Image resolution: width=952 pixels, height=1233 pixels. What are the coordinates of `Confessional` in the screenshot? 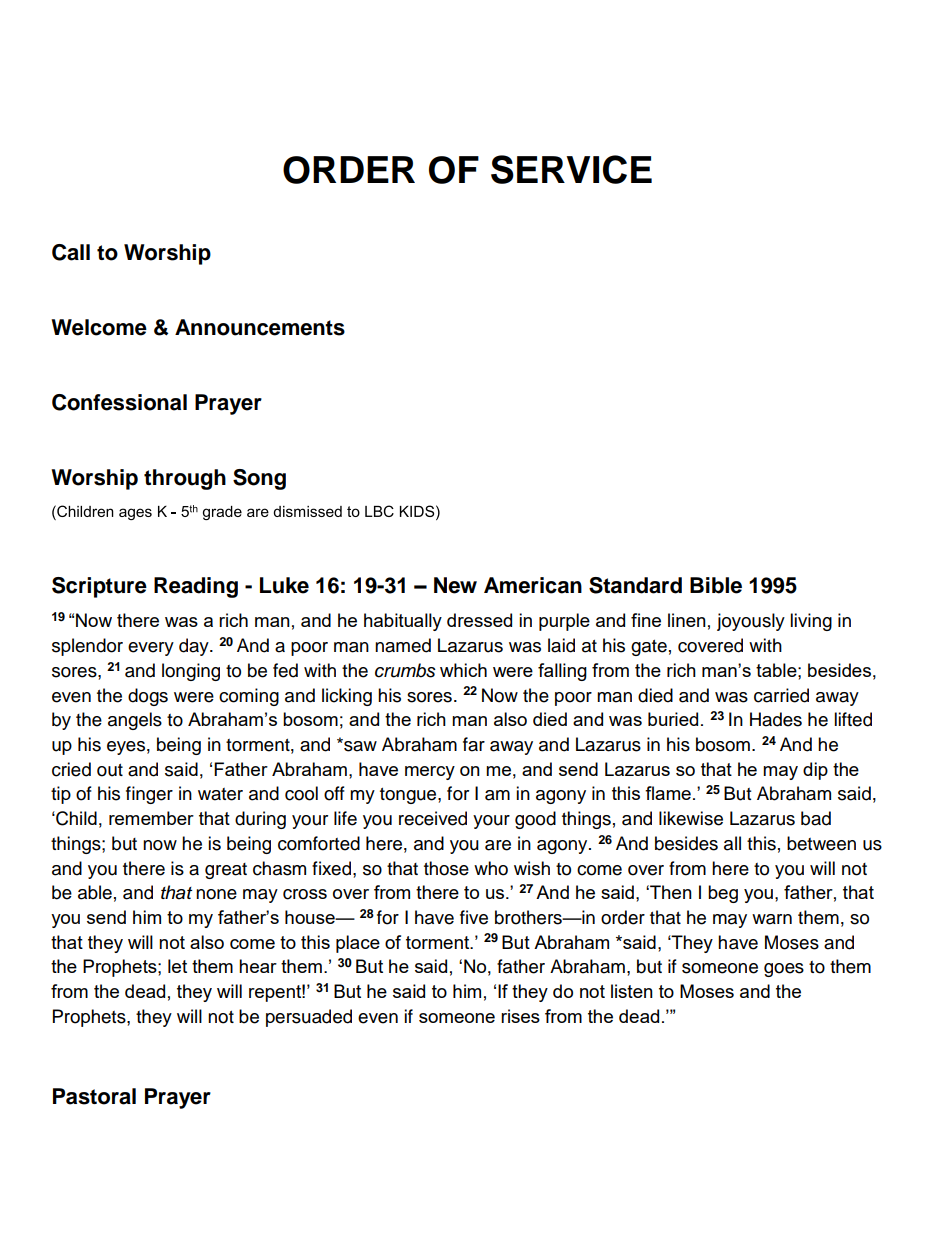 It's located at (119, 402).
